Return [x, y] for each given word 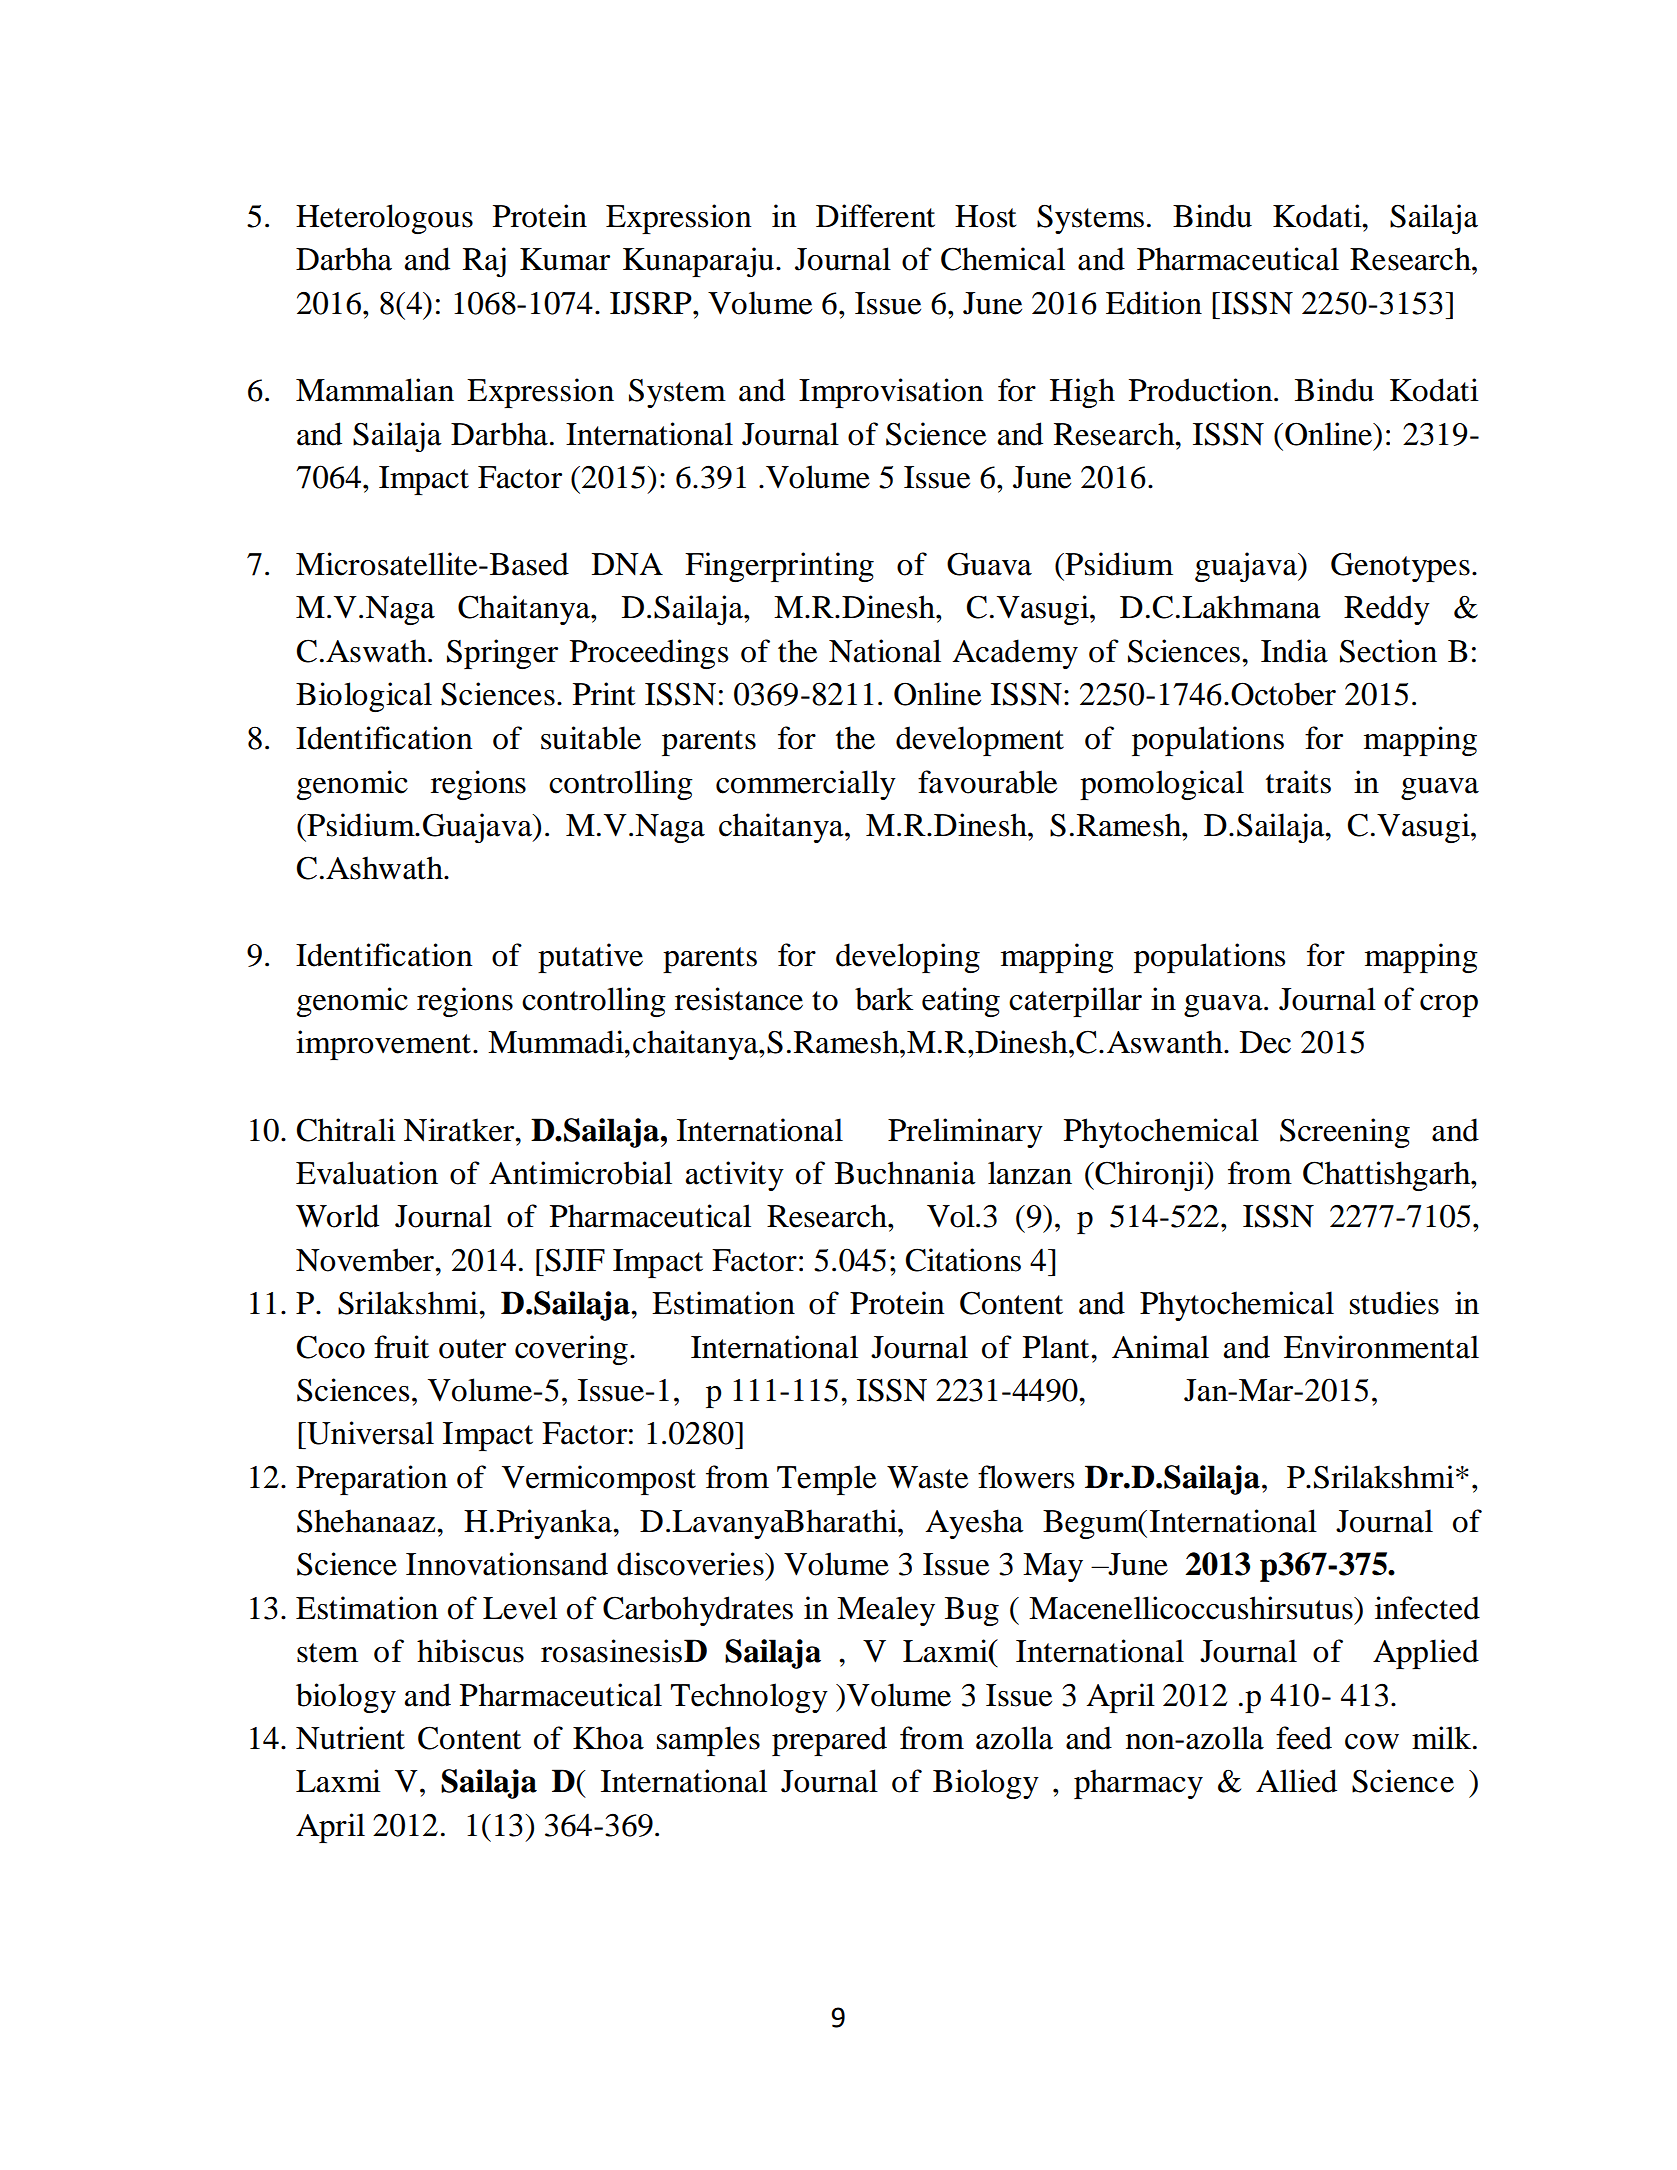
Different [875, 216]
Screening [1345, 1133]
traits [1298, 782]
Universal [369, 1433]
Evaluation [367, 1173]
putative [590, 958]
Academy [1015, 654]
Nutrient [350, 1738]
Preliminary [965, 1133]
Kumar [565, 259]
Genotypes [1400, 567]
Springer [502, 654]
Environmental [1381, 1347]
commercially [806, 785]
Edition [1154, 303]
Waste [927, 1477]
